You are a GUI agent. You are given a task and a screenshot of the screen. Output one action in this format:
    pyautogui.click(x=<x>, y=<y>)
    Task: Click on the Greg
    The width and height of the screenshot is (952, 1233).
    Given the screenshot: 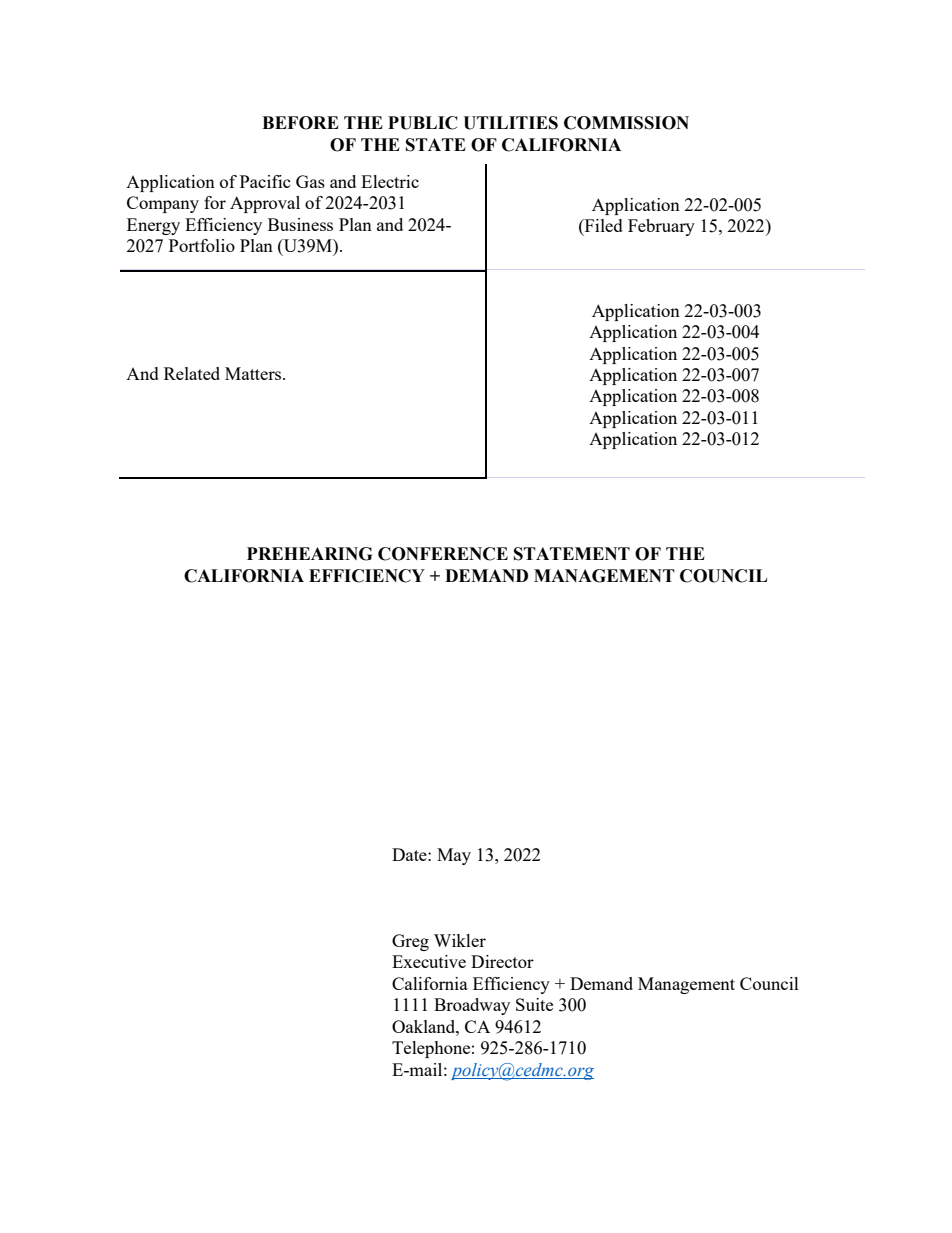 What is the action you would take?
    pyautogui.click(x=410, y=942)
